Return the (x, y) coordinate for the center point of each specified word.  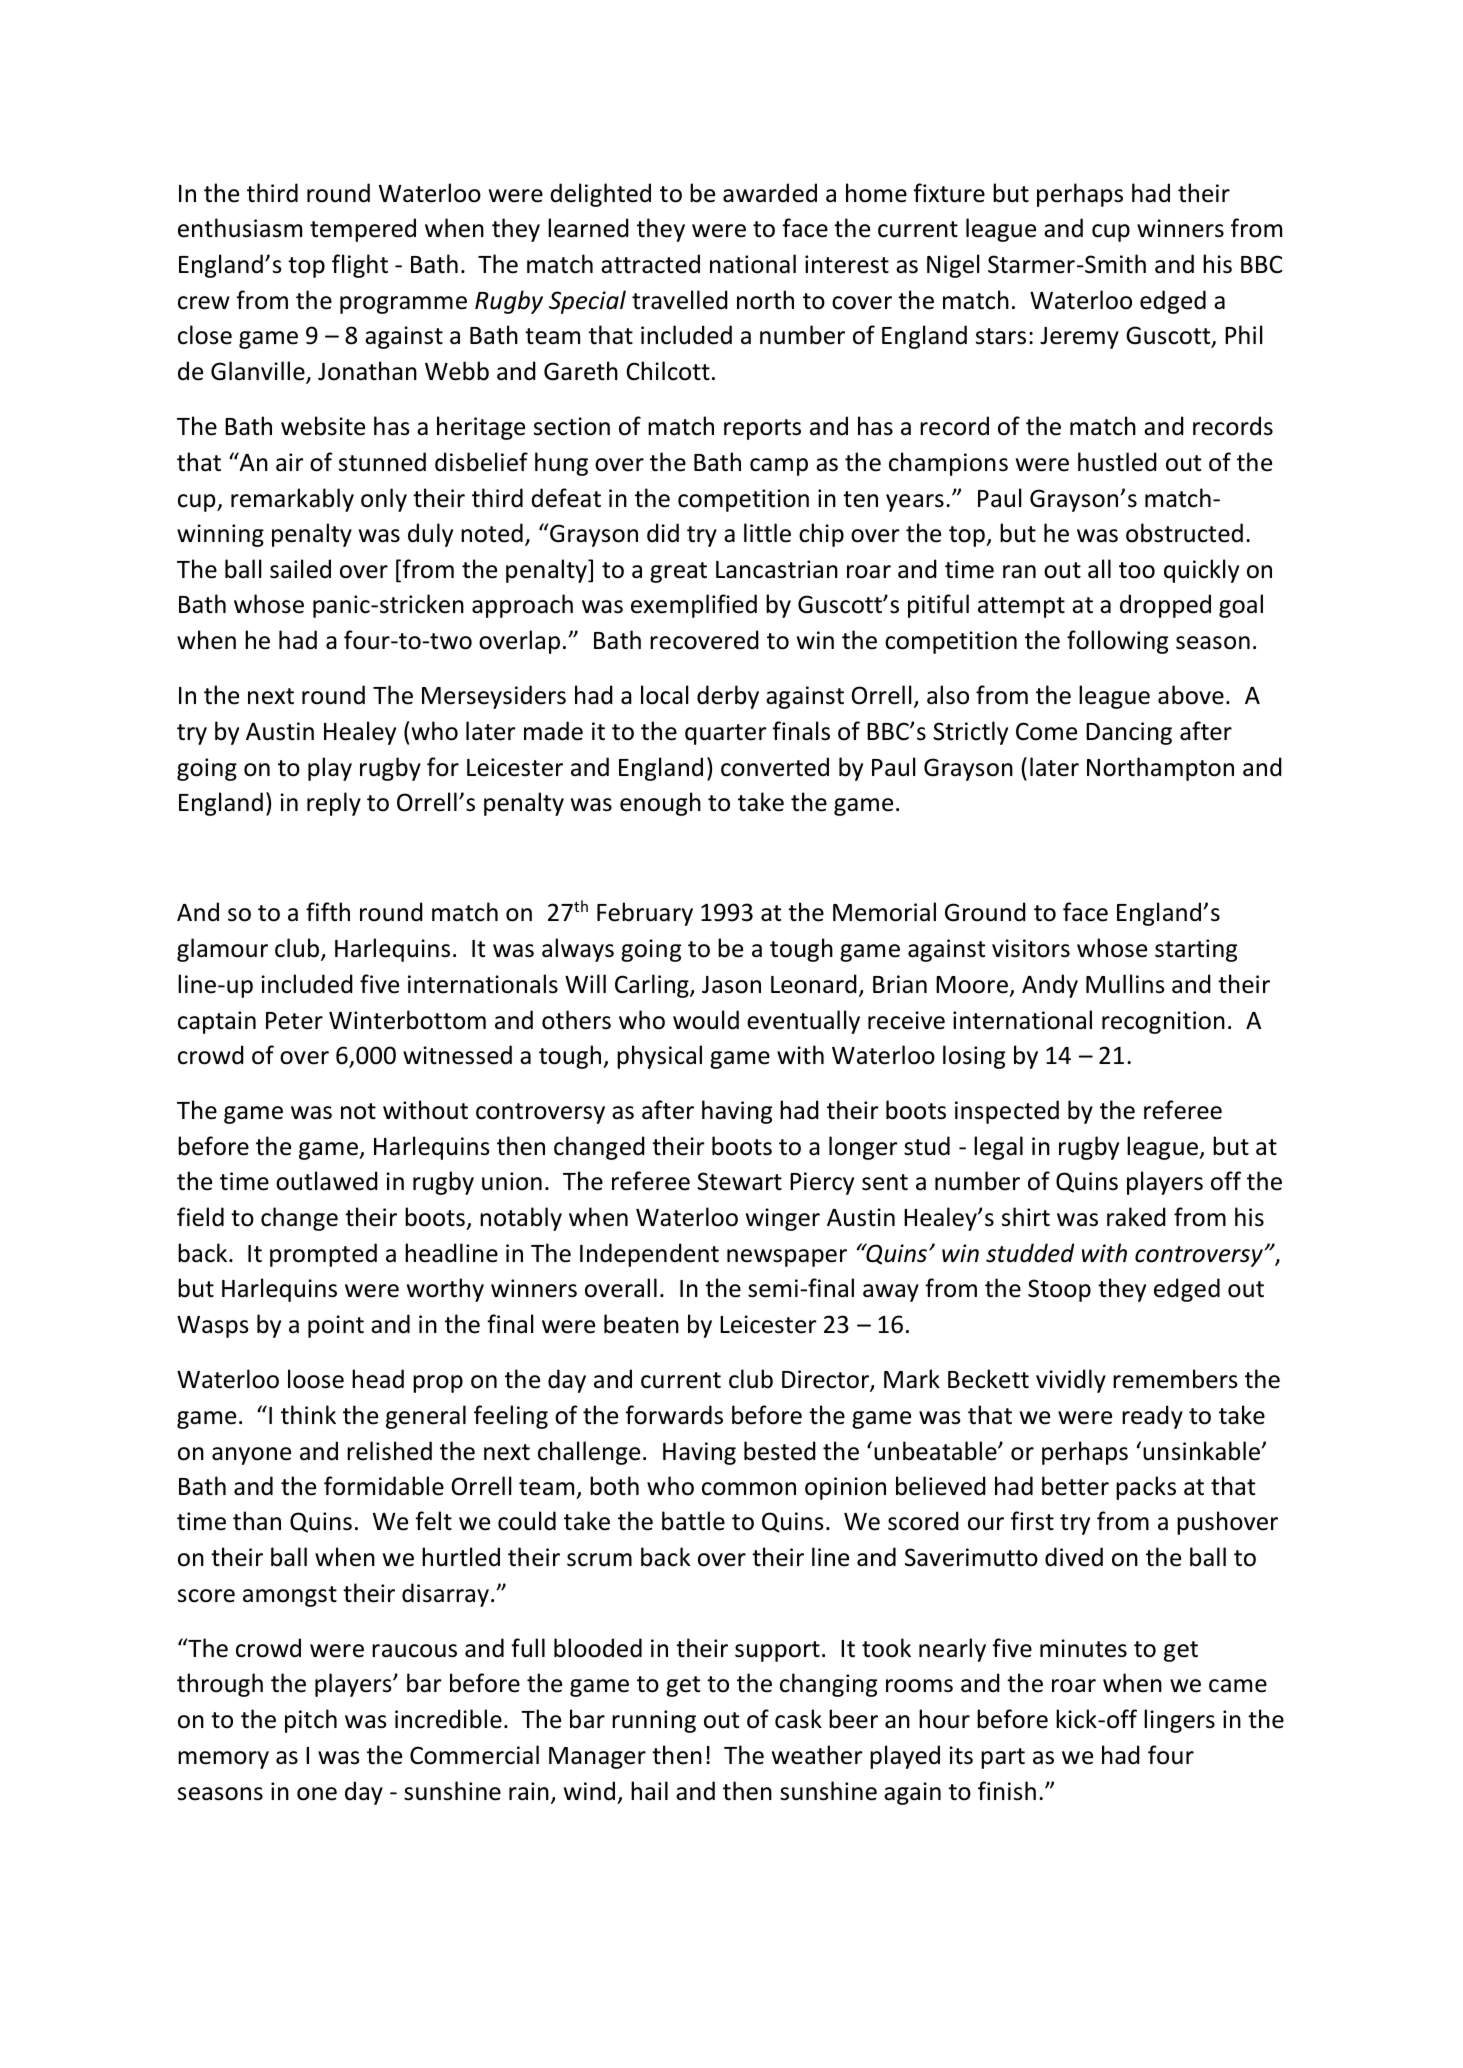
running (654, 1721)
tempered (363, 230)
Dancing (1129, 733)
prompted (323, 1255)
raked (1136, 1217)
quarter (726, 734)
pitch (311, 1721)
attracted (650, 264)
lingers (1179, 1721)
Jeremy (1079, 338)
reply (334, 804)
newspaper (787, 1258)
